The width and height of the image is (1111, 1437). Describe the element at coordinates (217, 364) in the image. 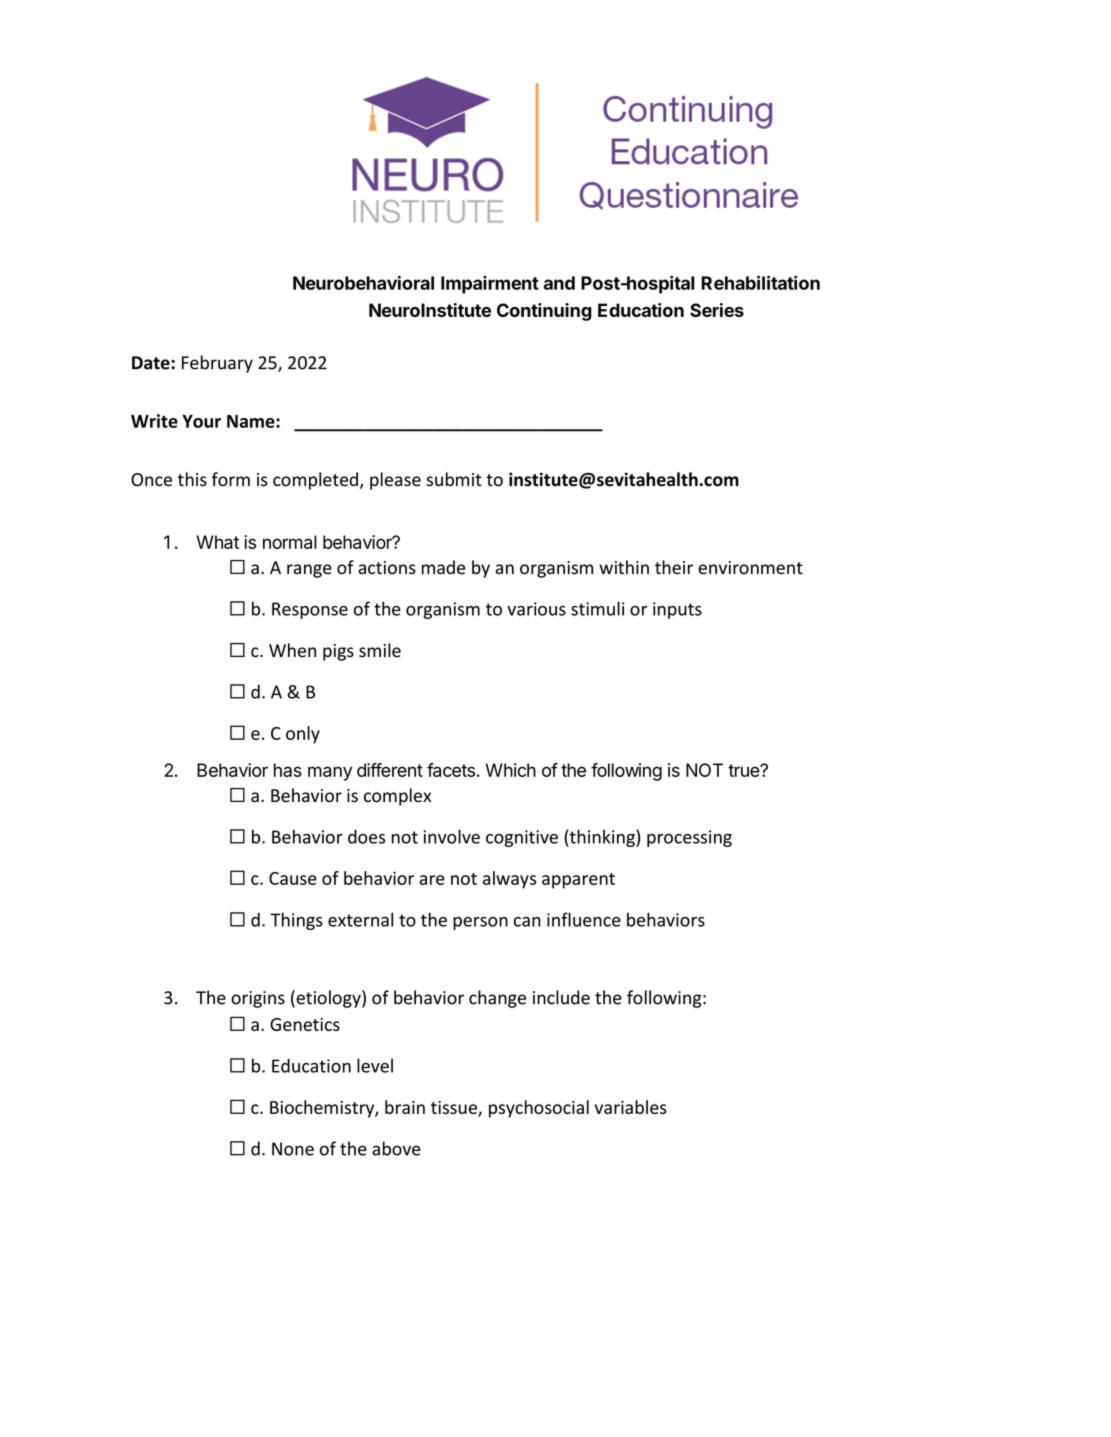

I see `February` at that location.
